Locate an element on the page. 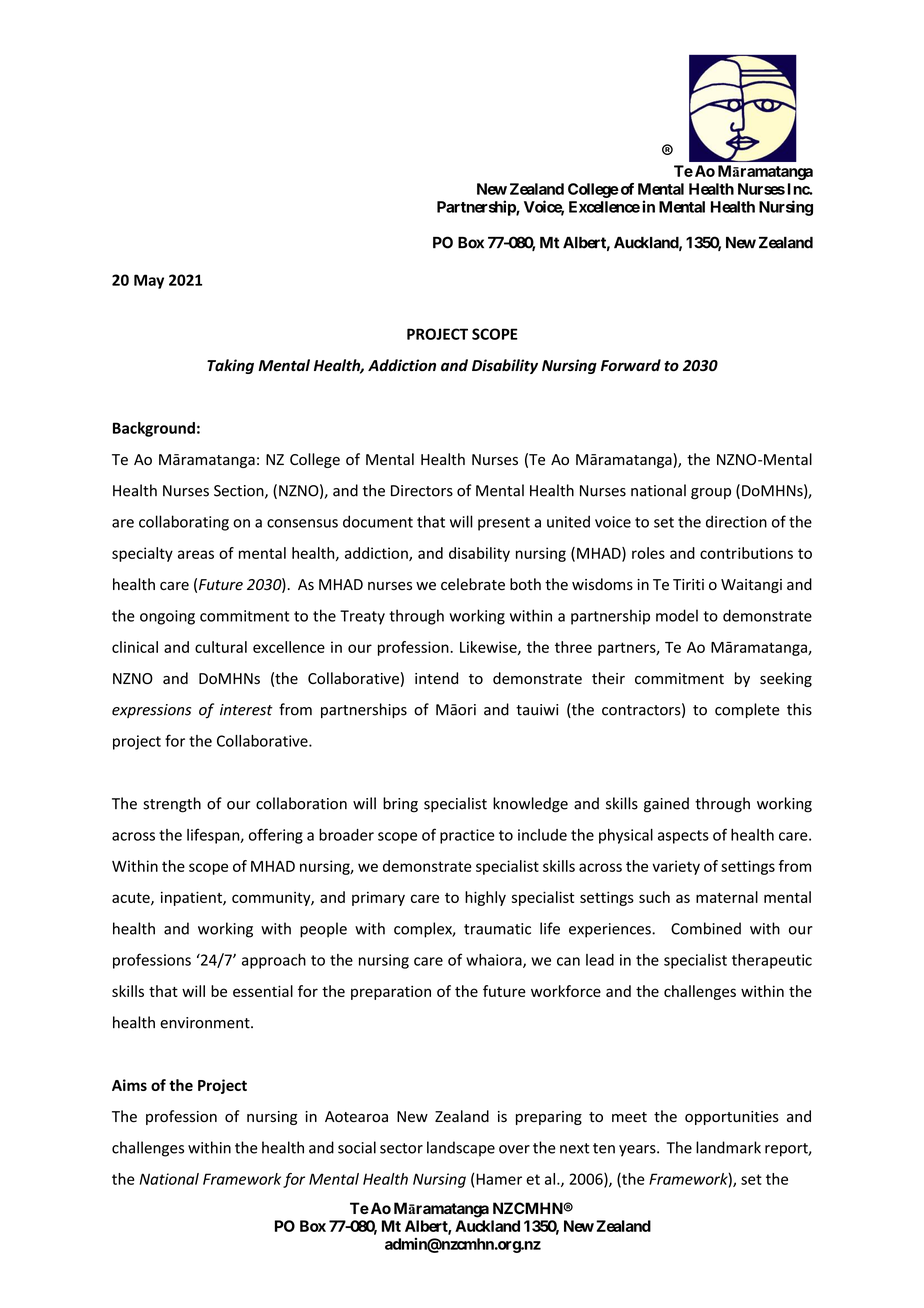  landmark is located at coordinates (728, 1147).
